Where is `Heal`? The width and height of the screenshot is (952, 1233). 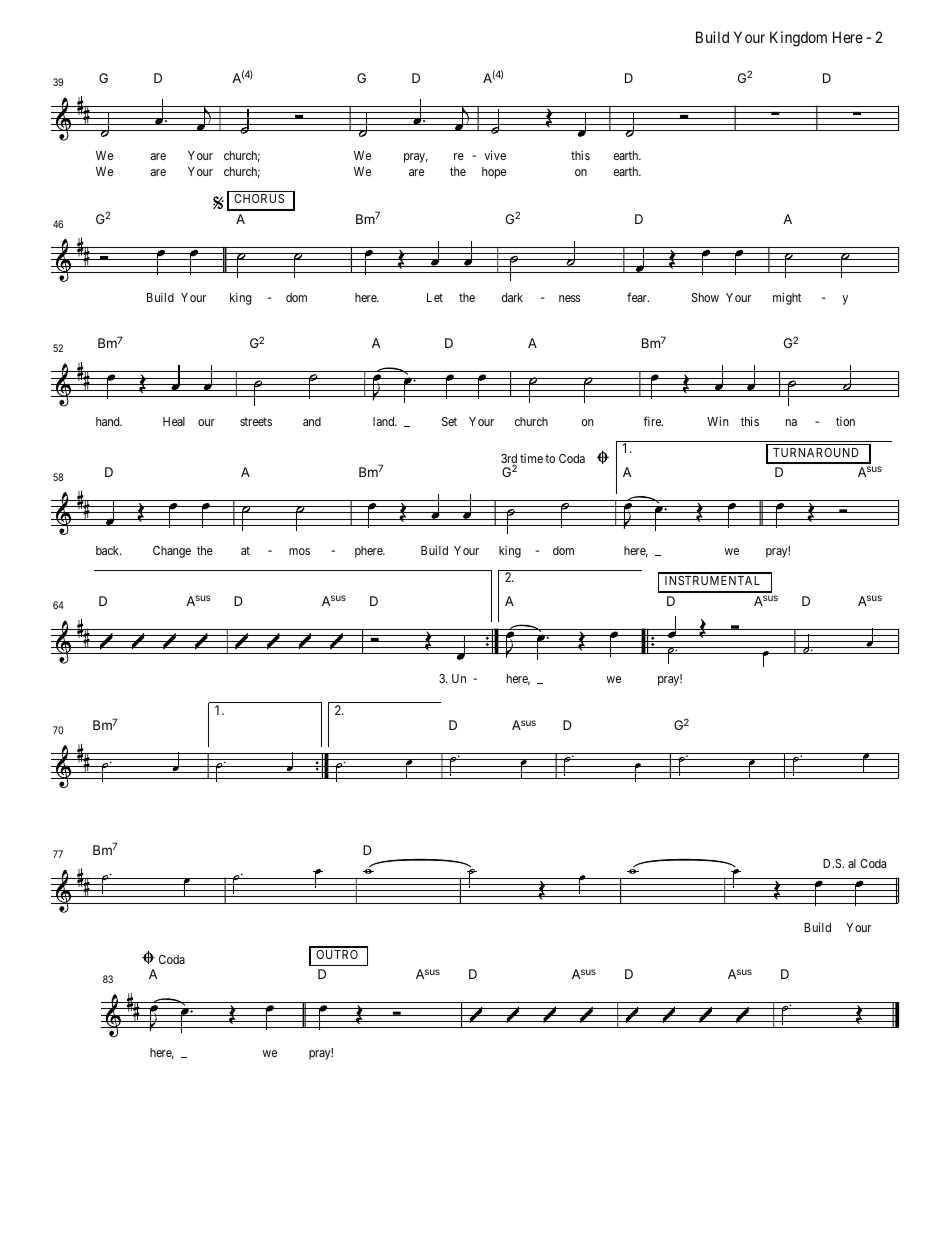 Heal is located at coordinates (174, 421).
